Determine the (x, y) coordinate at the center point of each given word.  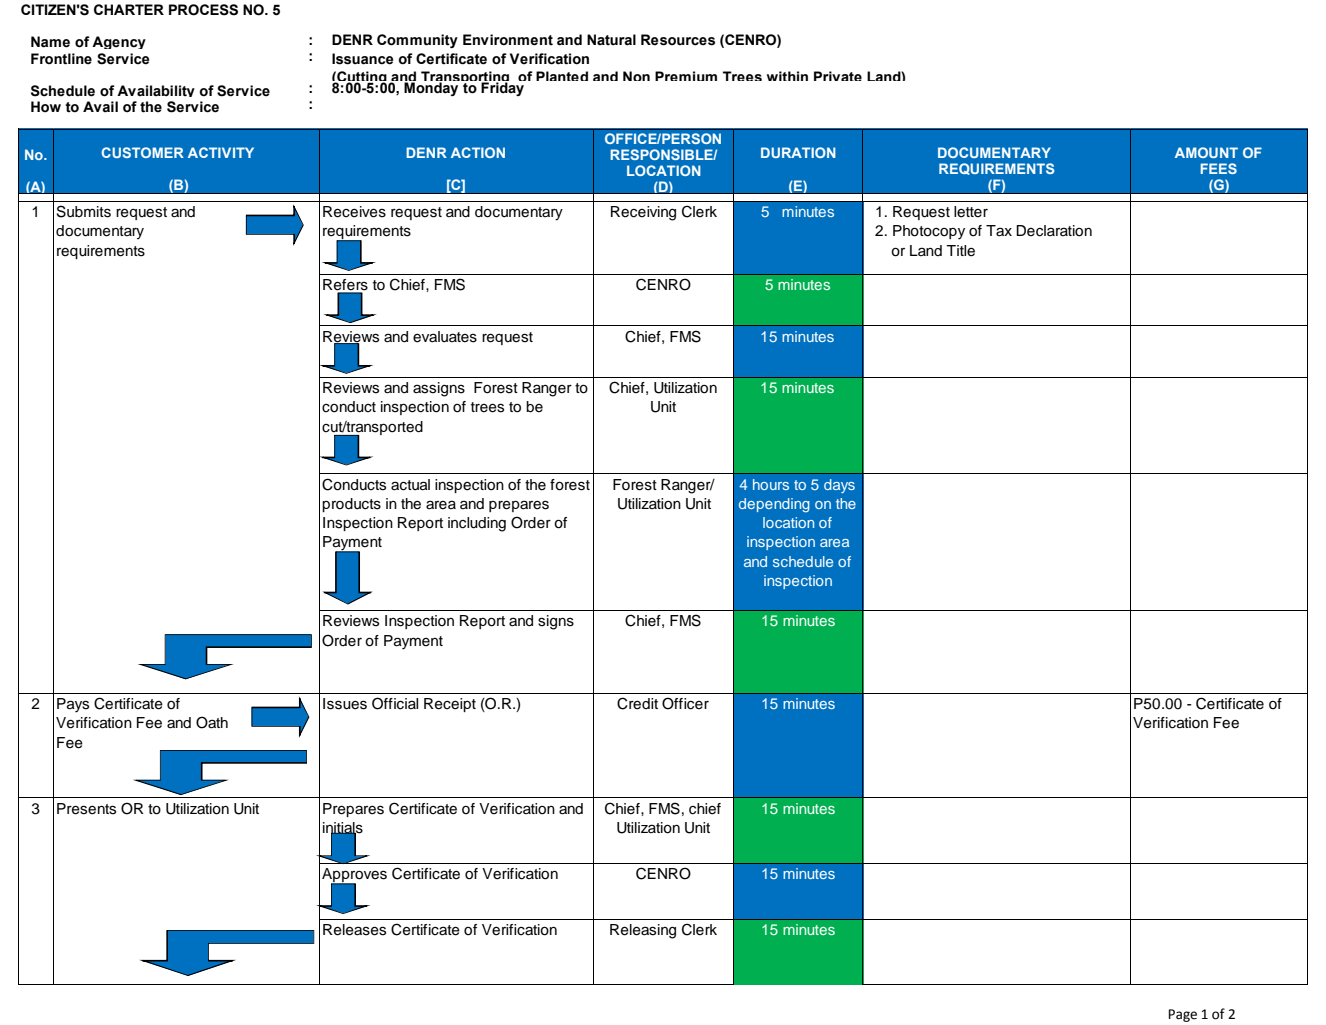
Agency (119, 42)
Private (838, 76)
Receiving (643, 213)
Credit (637, 703)
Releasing (643, 931)
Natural (611, 40)
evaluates (445, 337)
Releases (354, 930)
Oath (212, 722)
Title (960, 251)
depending (774, 505)
